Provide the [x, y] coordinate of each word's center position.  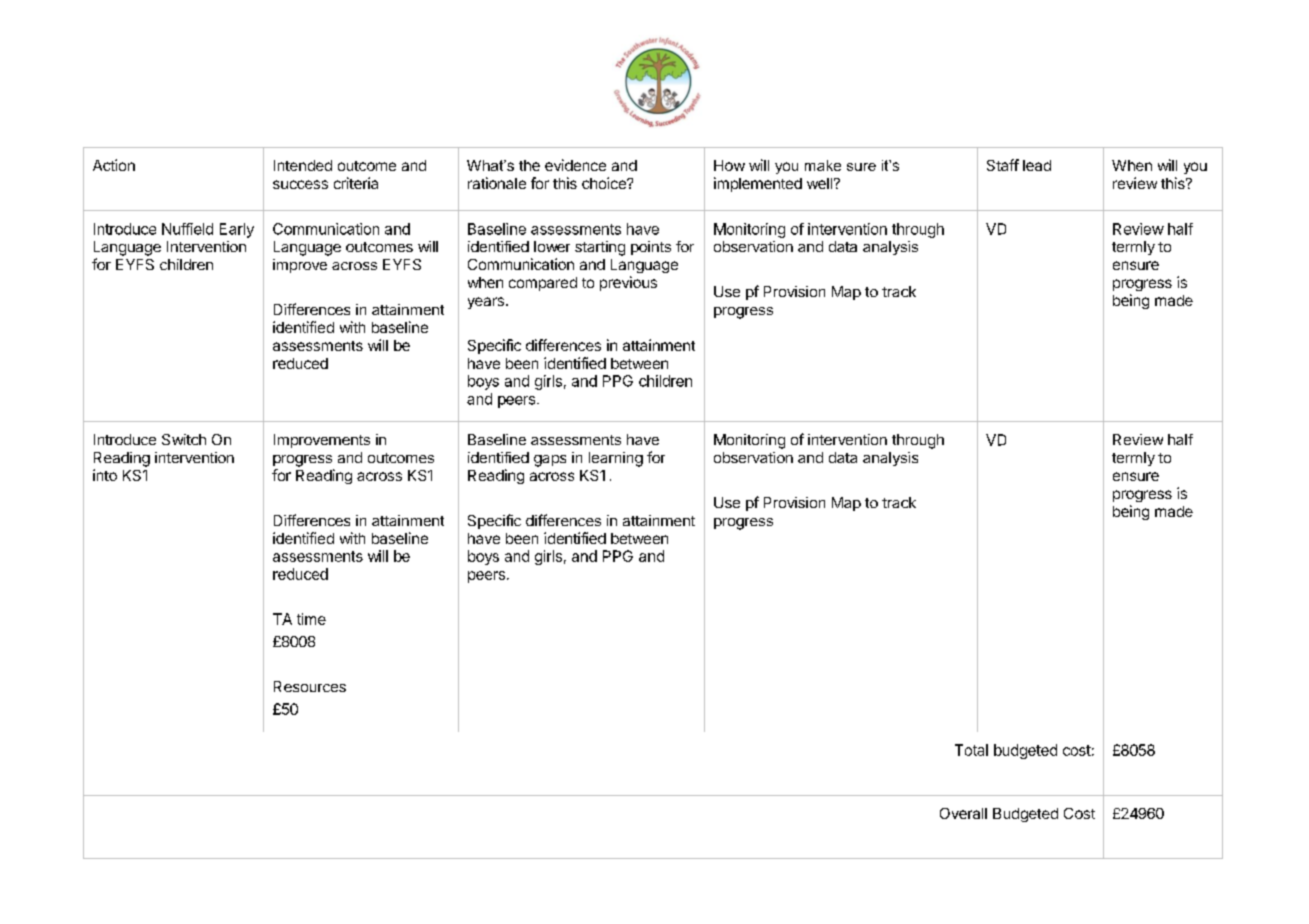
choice [605, 183]
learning [616, 459]
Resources [310, 686]
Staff [1003, 165]
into [105, 475]
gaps [550, 461]
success [300, 184]
